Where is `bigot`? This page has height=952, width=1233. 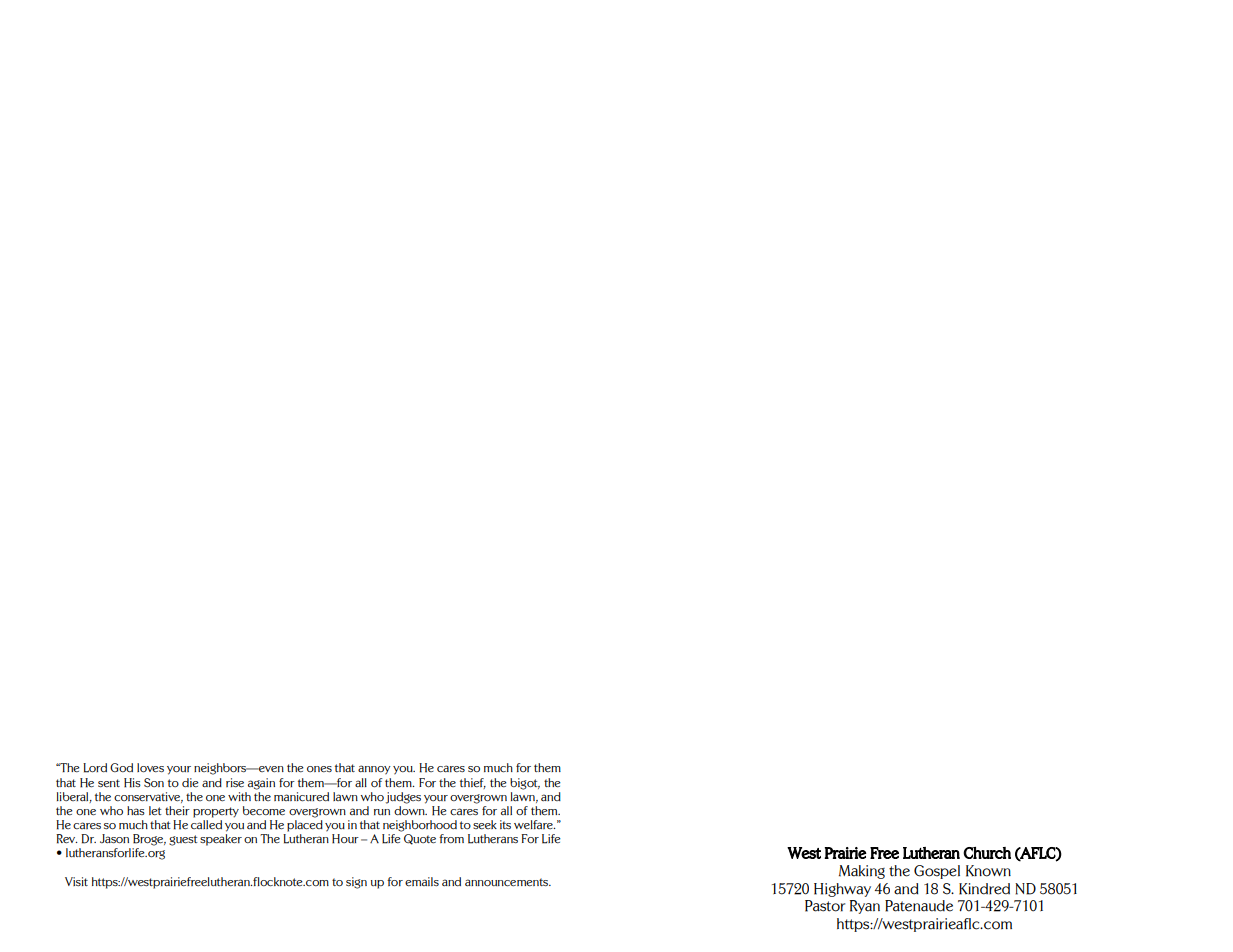
bigot is located at coordinates (525, 784).
